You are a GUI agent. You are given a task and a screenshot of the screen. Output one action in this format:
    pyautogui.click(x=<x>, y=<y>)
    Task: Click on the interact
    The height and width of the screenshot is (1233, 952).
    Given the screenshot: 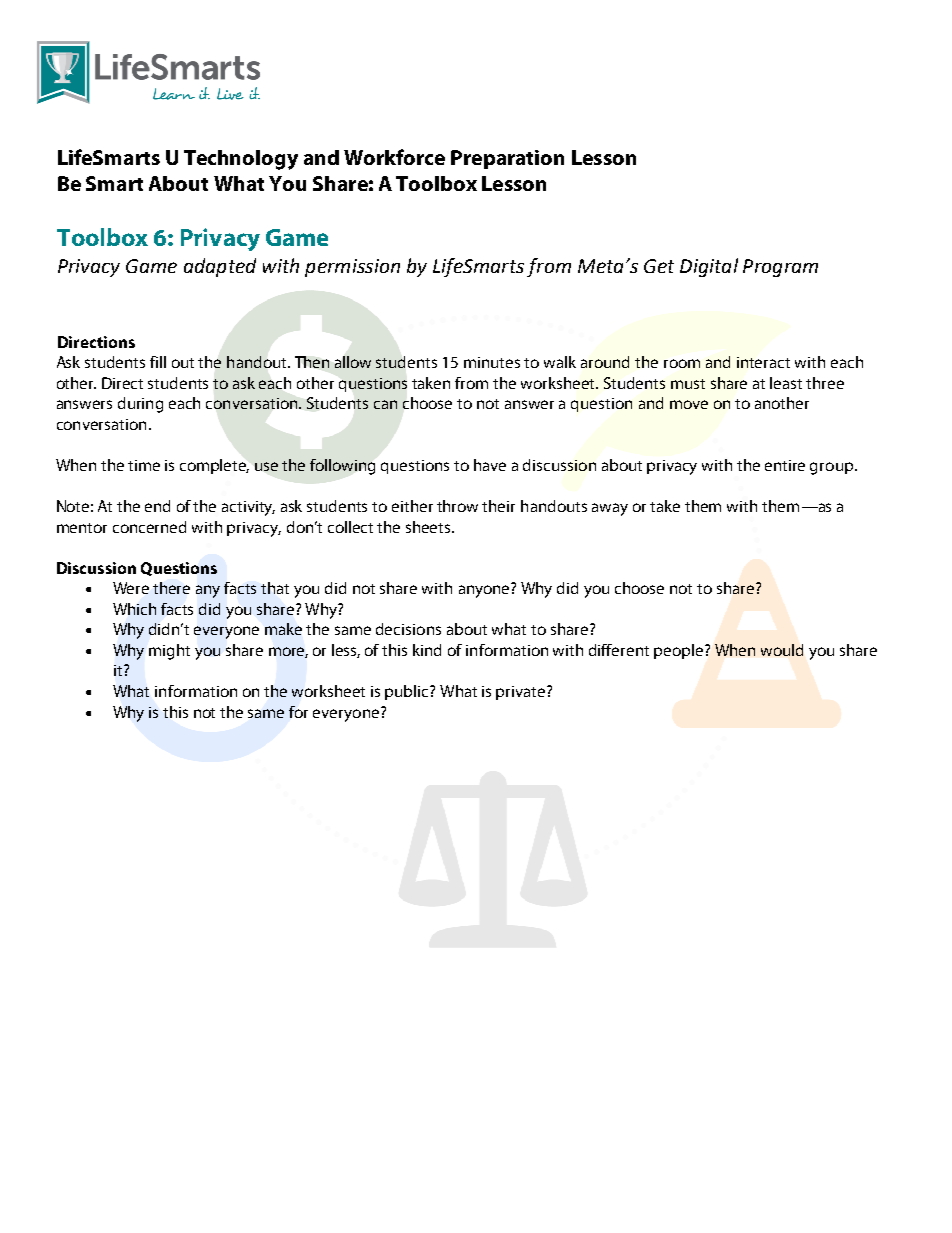 What is the action you would take?
    pyautogui.click(x=763, y=362)
